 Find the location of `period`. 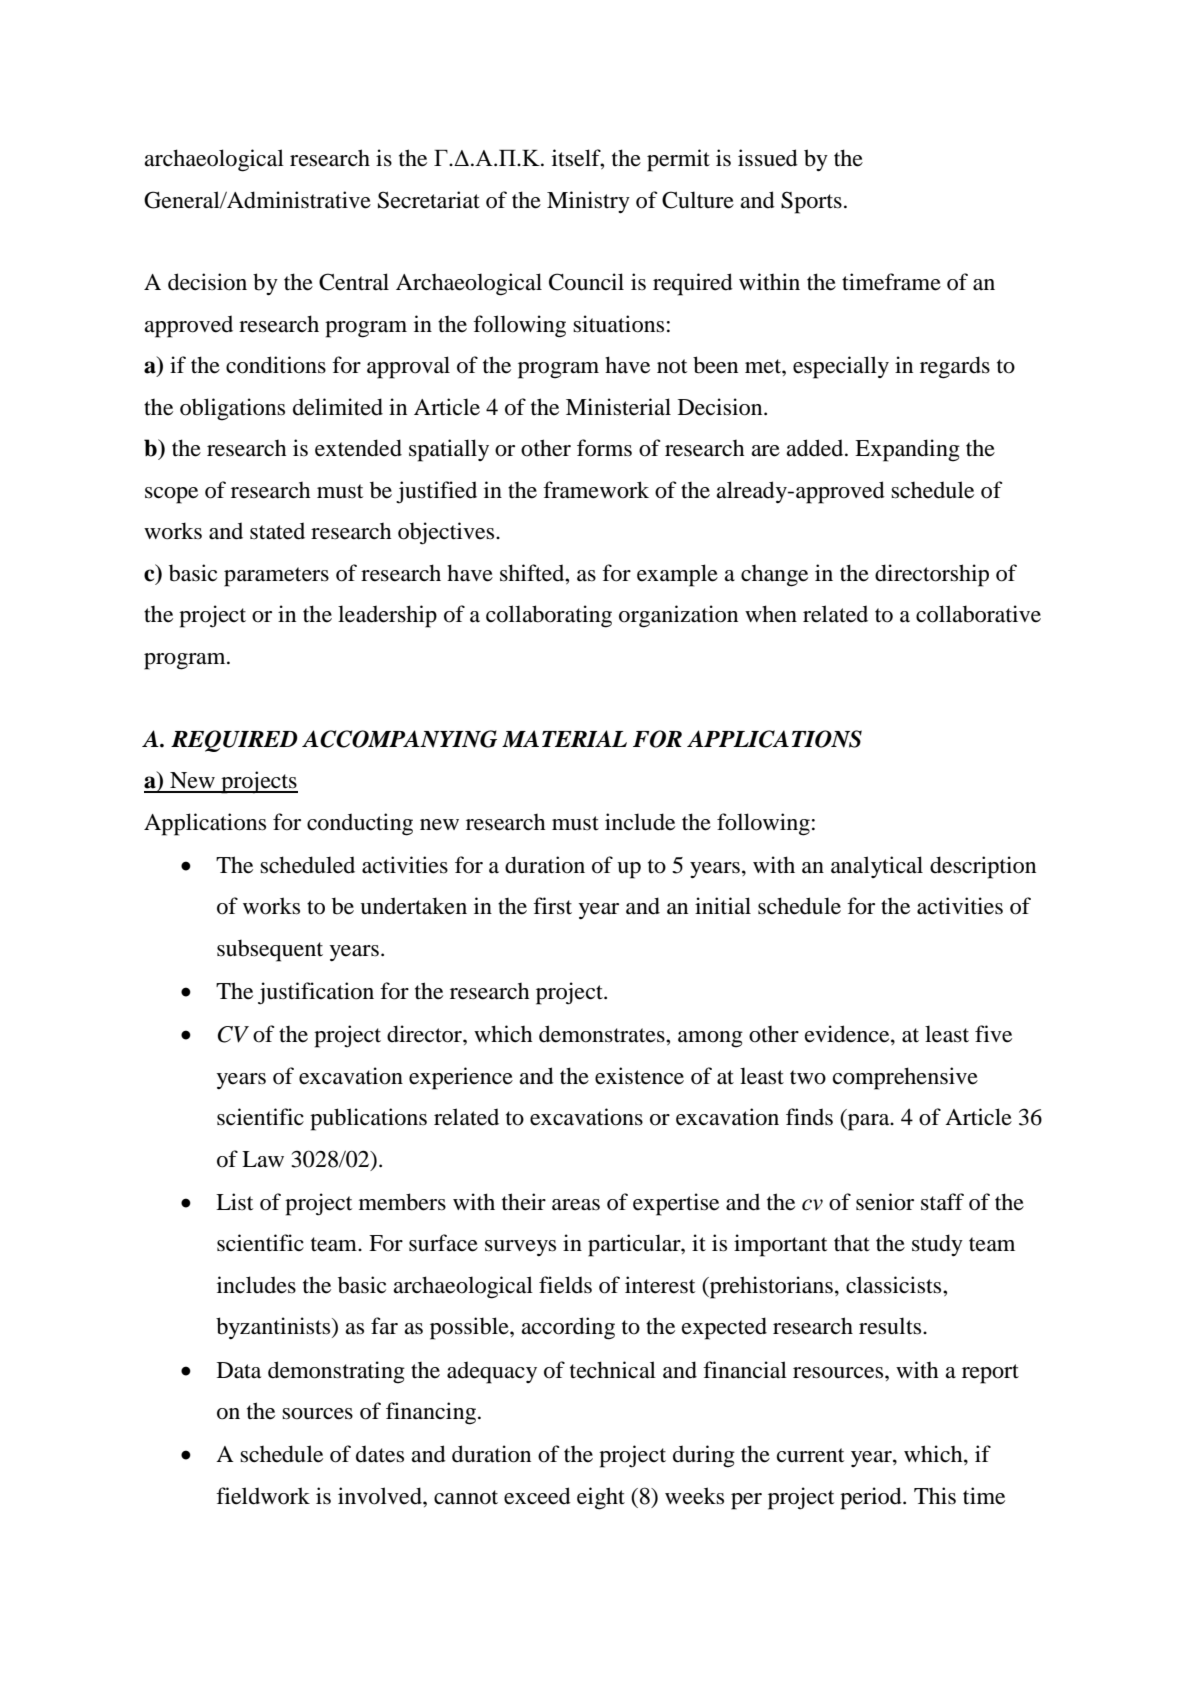

period is located at coordinates (872, 1498).
